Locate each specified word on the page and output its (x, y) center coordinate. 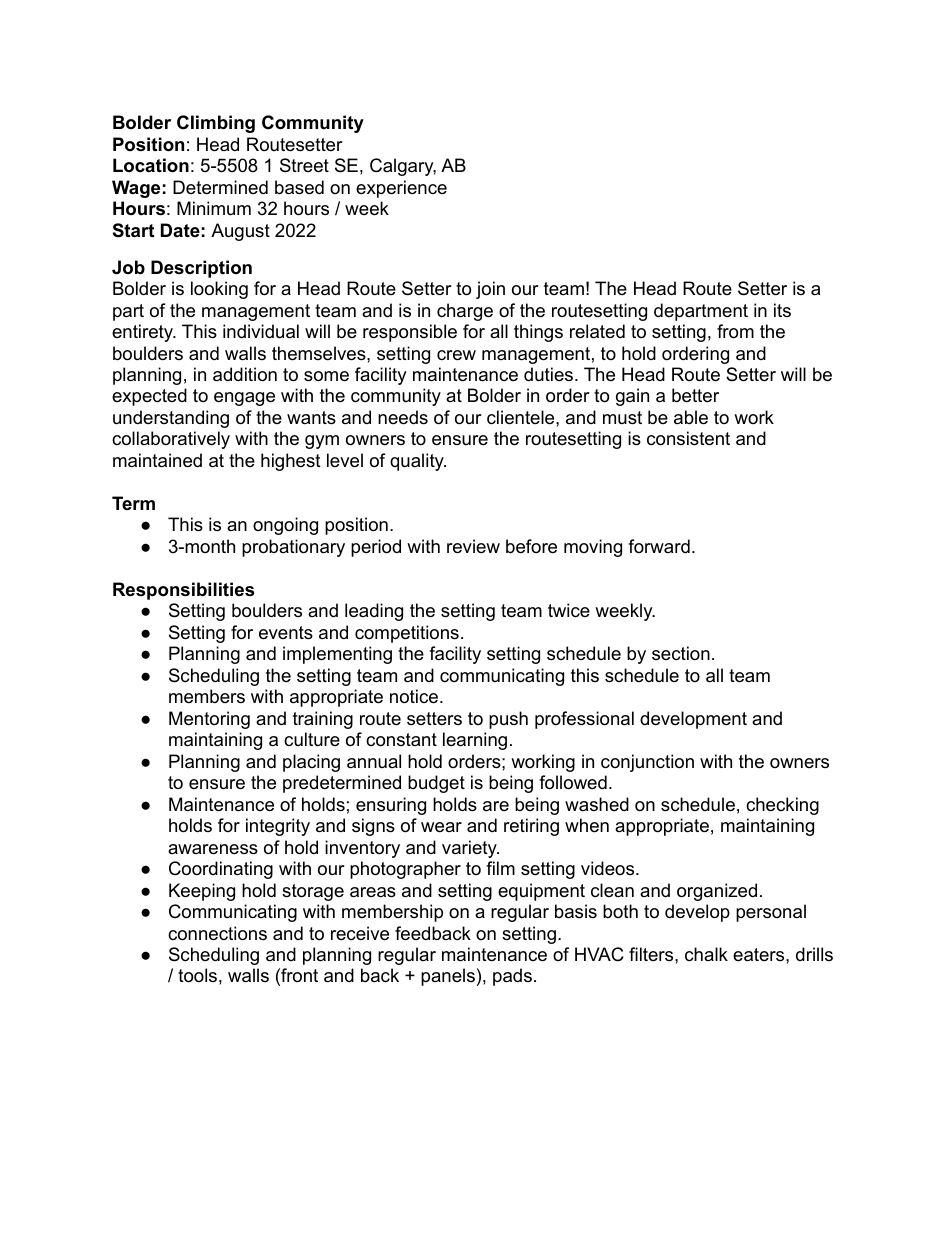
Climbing (216, 124)
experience (401, 189)
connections (217, 933)
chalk (706, 954)
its (782, 310)
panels (448, 977)
